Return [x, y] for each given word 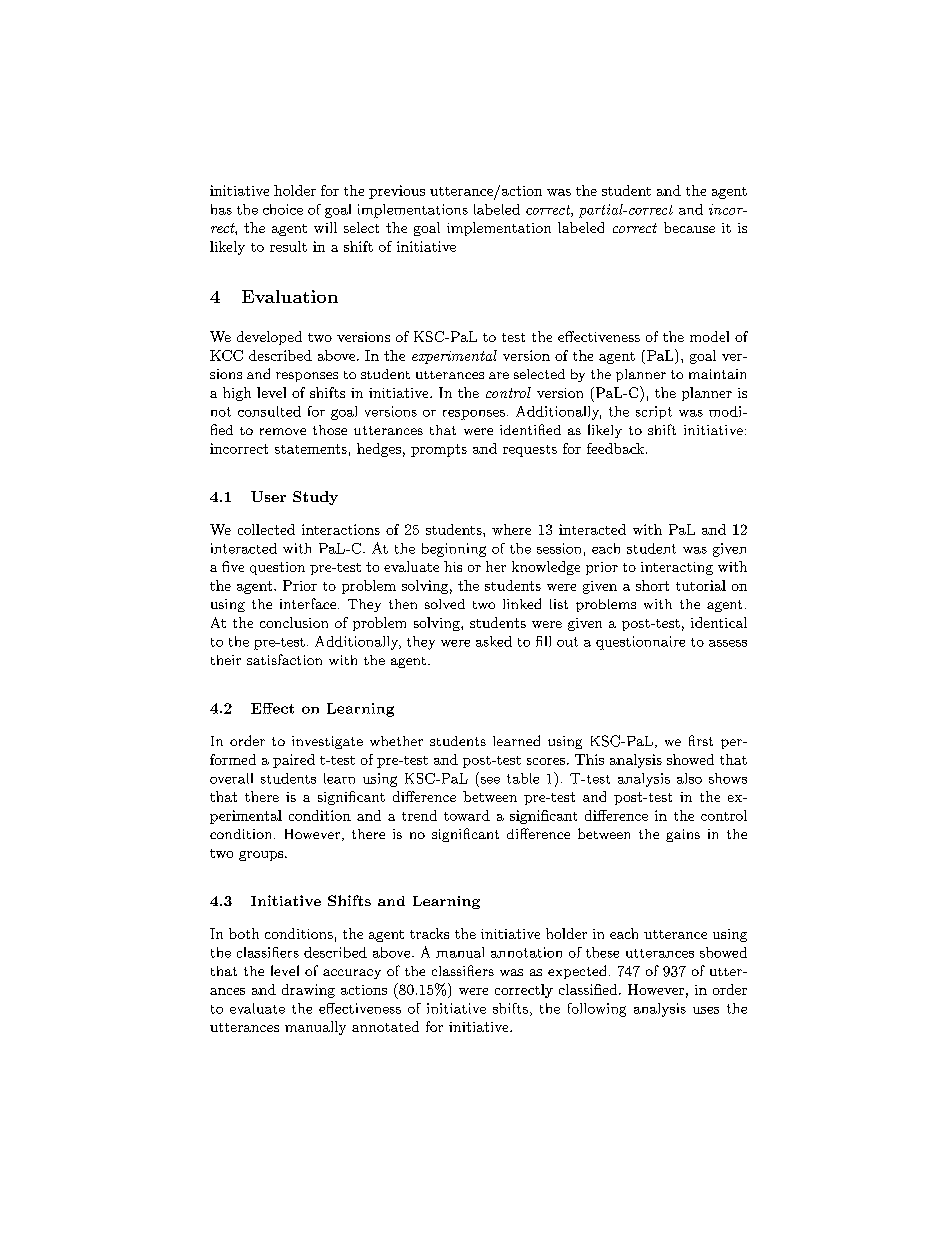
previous [397, 192]
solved [445, 604]
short [652, 585]
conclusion [294, 622]
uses [706, 1010]
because [689, 227]
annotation [526, 952]
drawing [308, 991]
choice [283, 209]
